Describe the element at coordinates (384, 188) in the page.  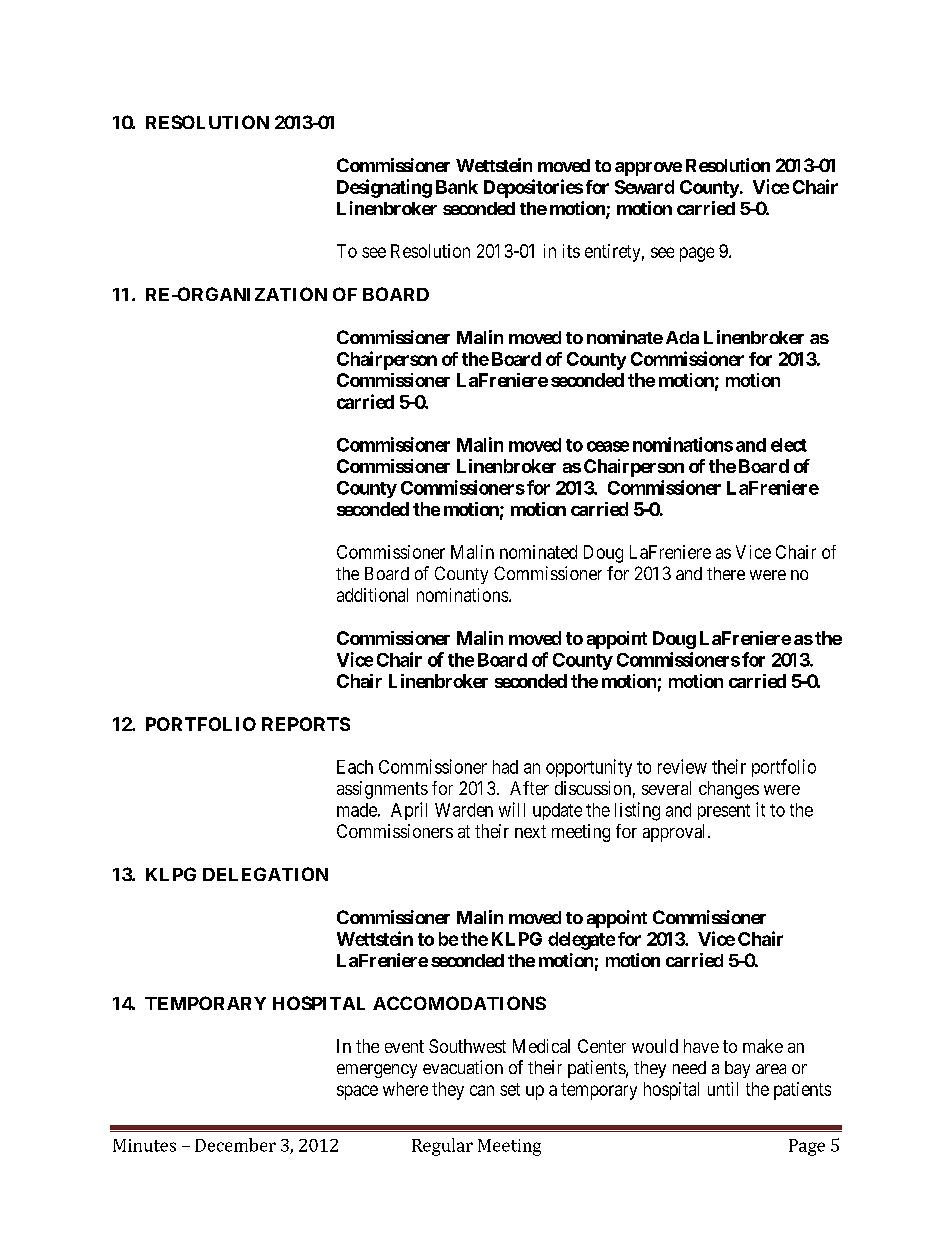
I see `Designating` at that location.
